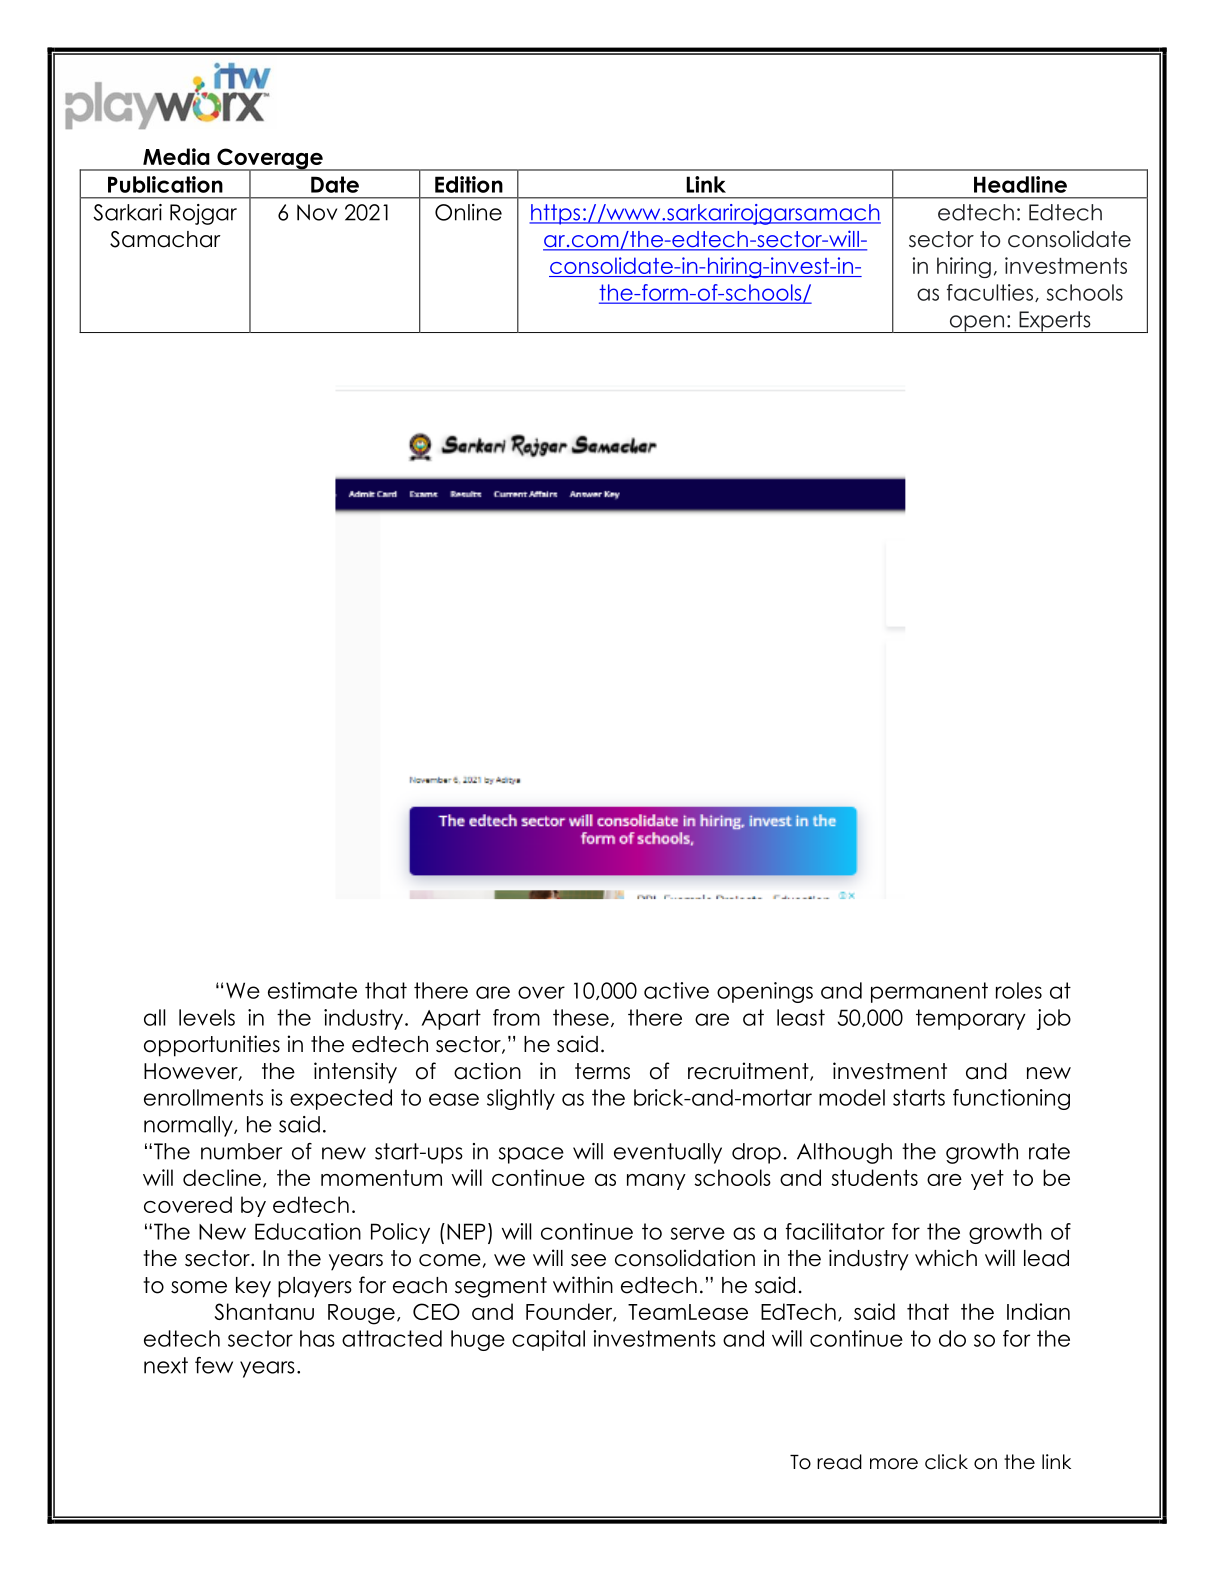 This document has width=1214, height=1571. I want to click on active, so click(676, 990).
